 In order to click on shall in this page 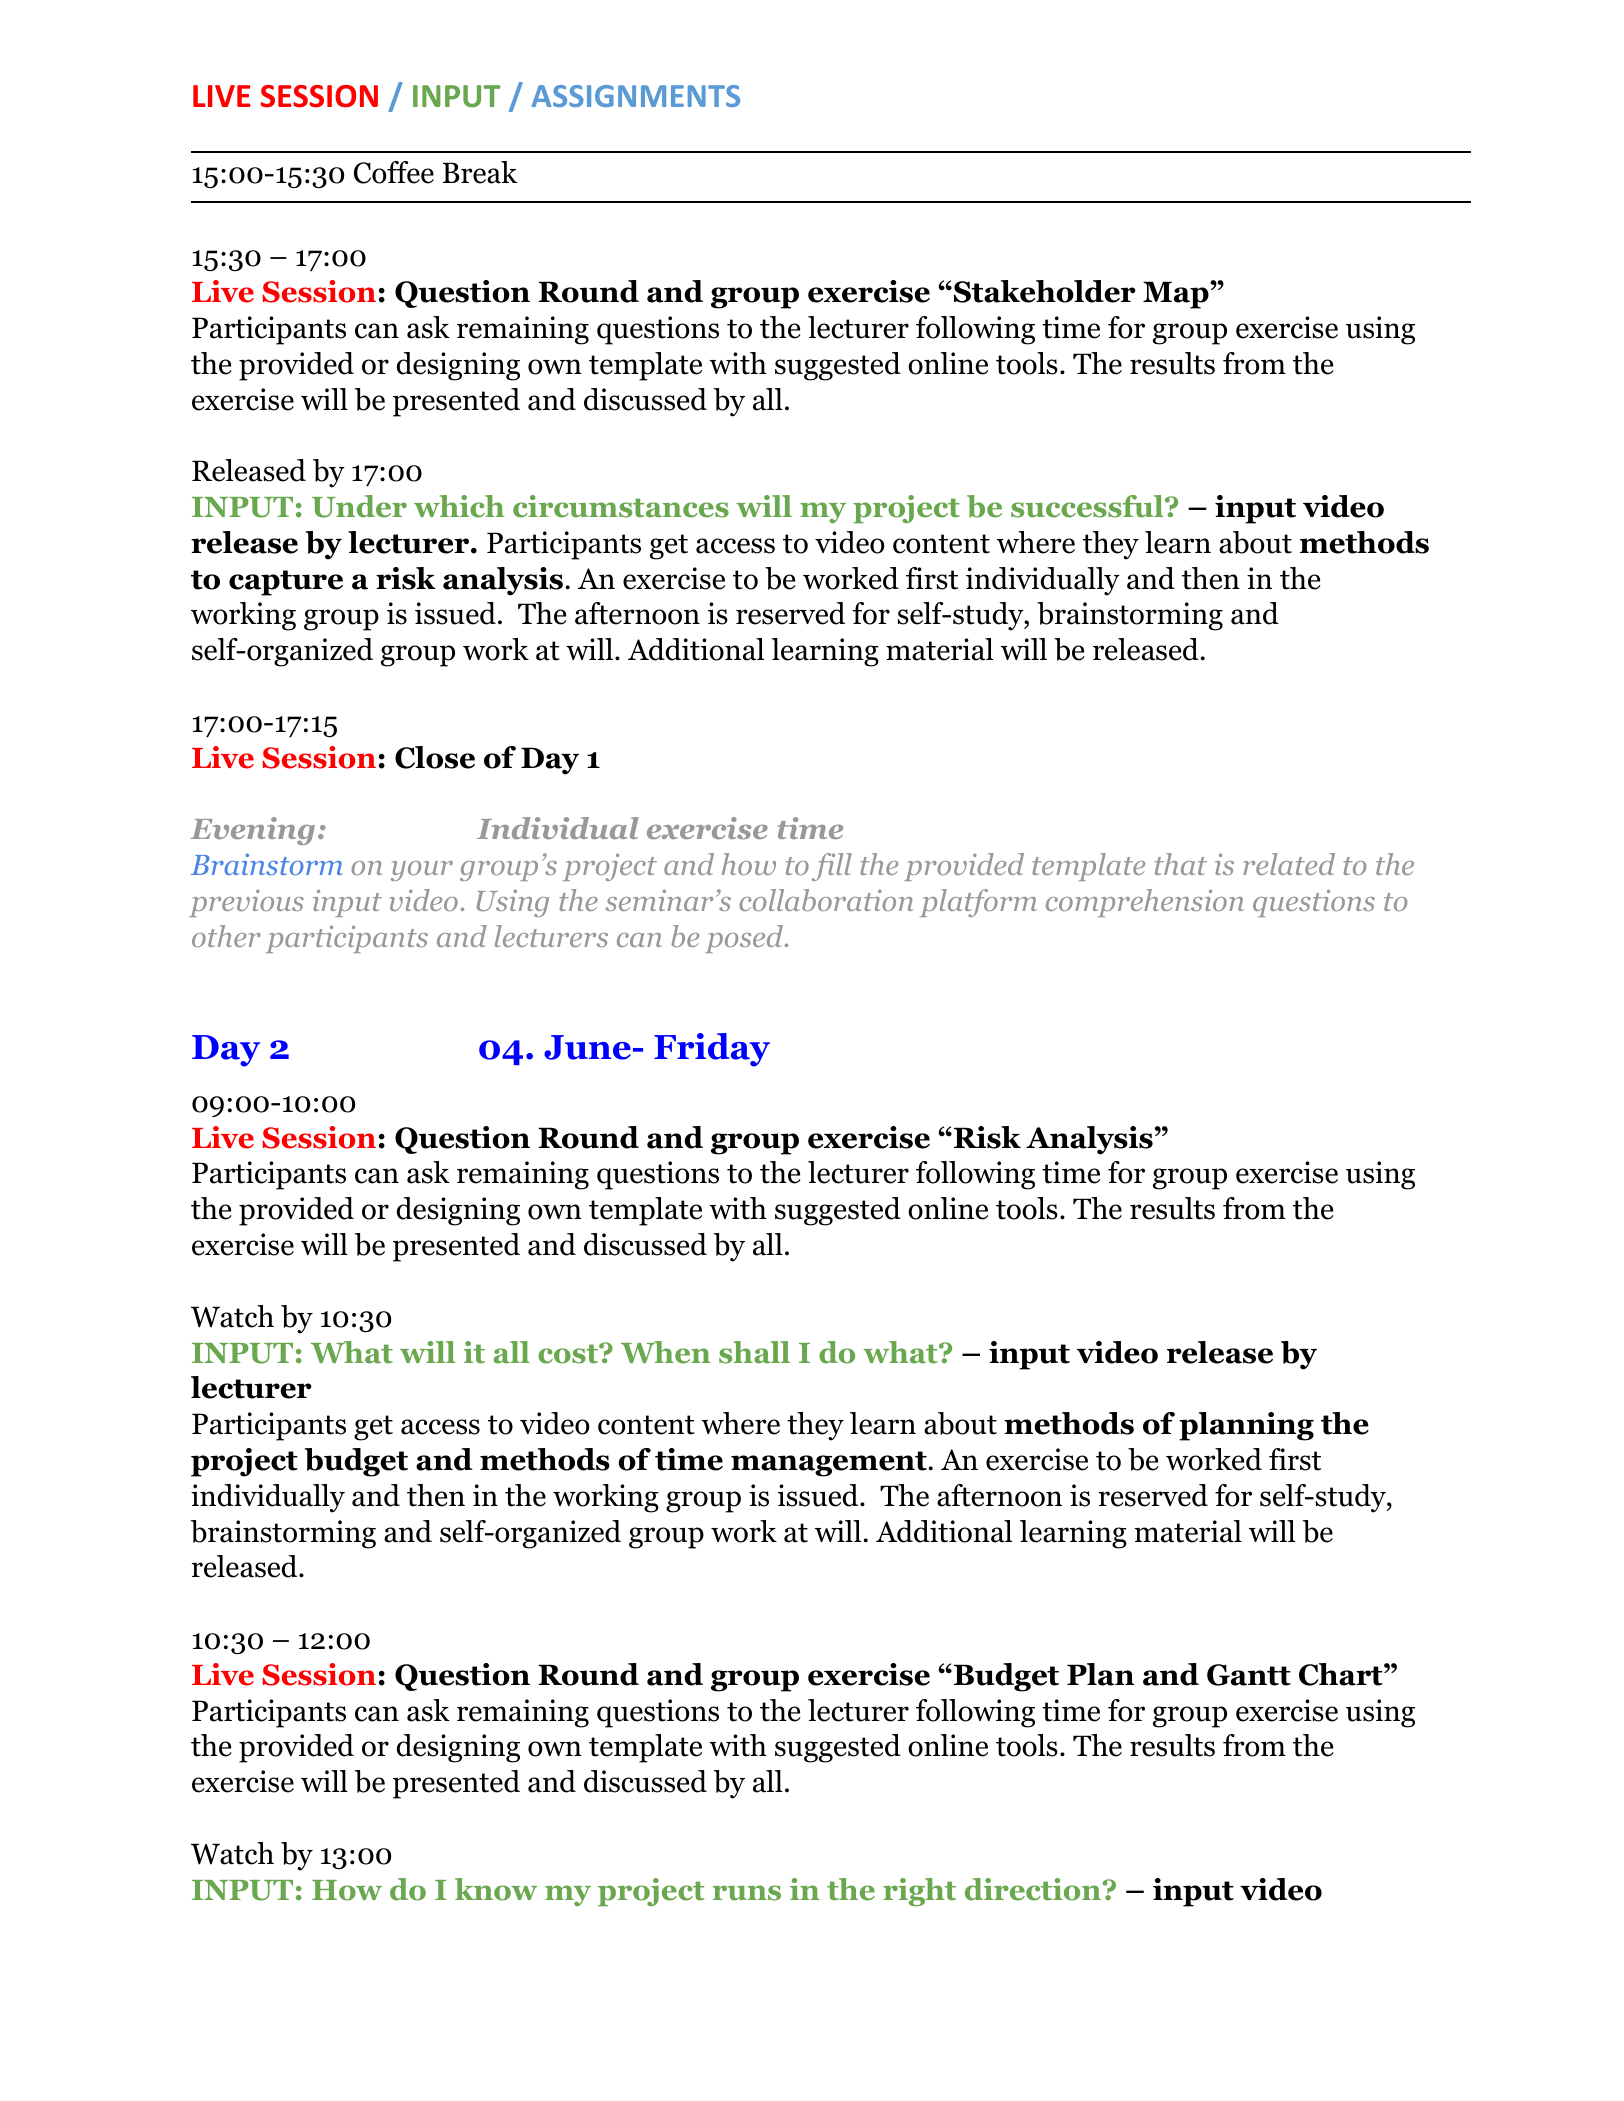, I will do `click(754, 1352)`.
